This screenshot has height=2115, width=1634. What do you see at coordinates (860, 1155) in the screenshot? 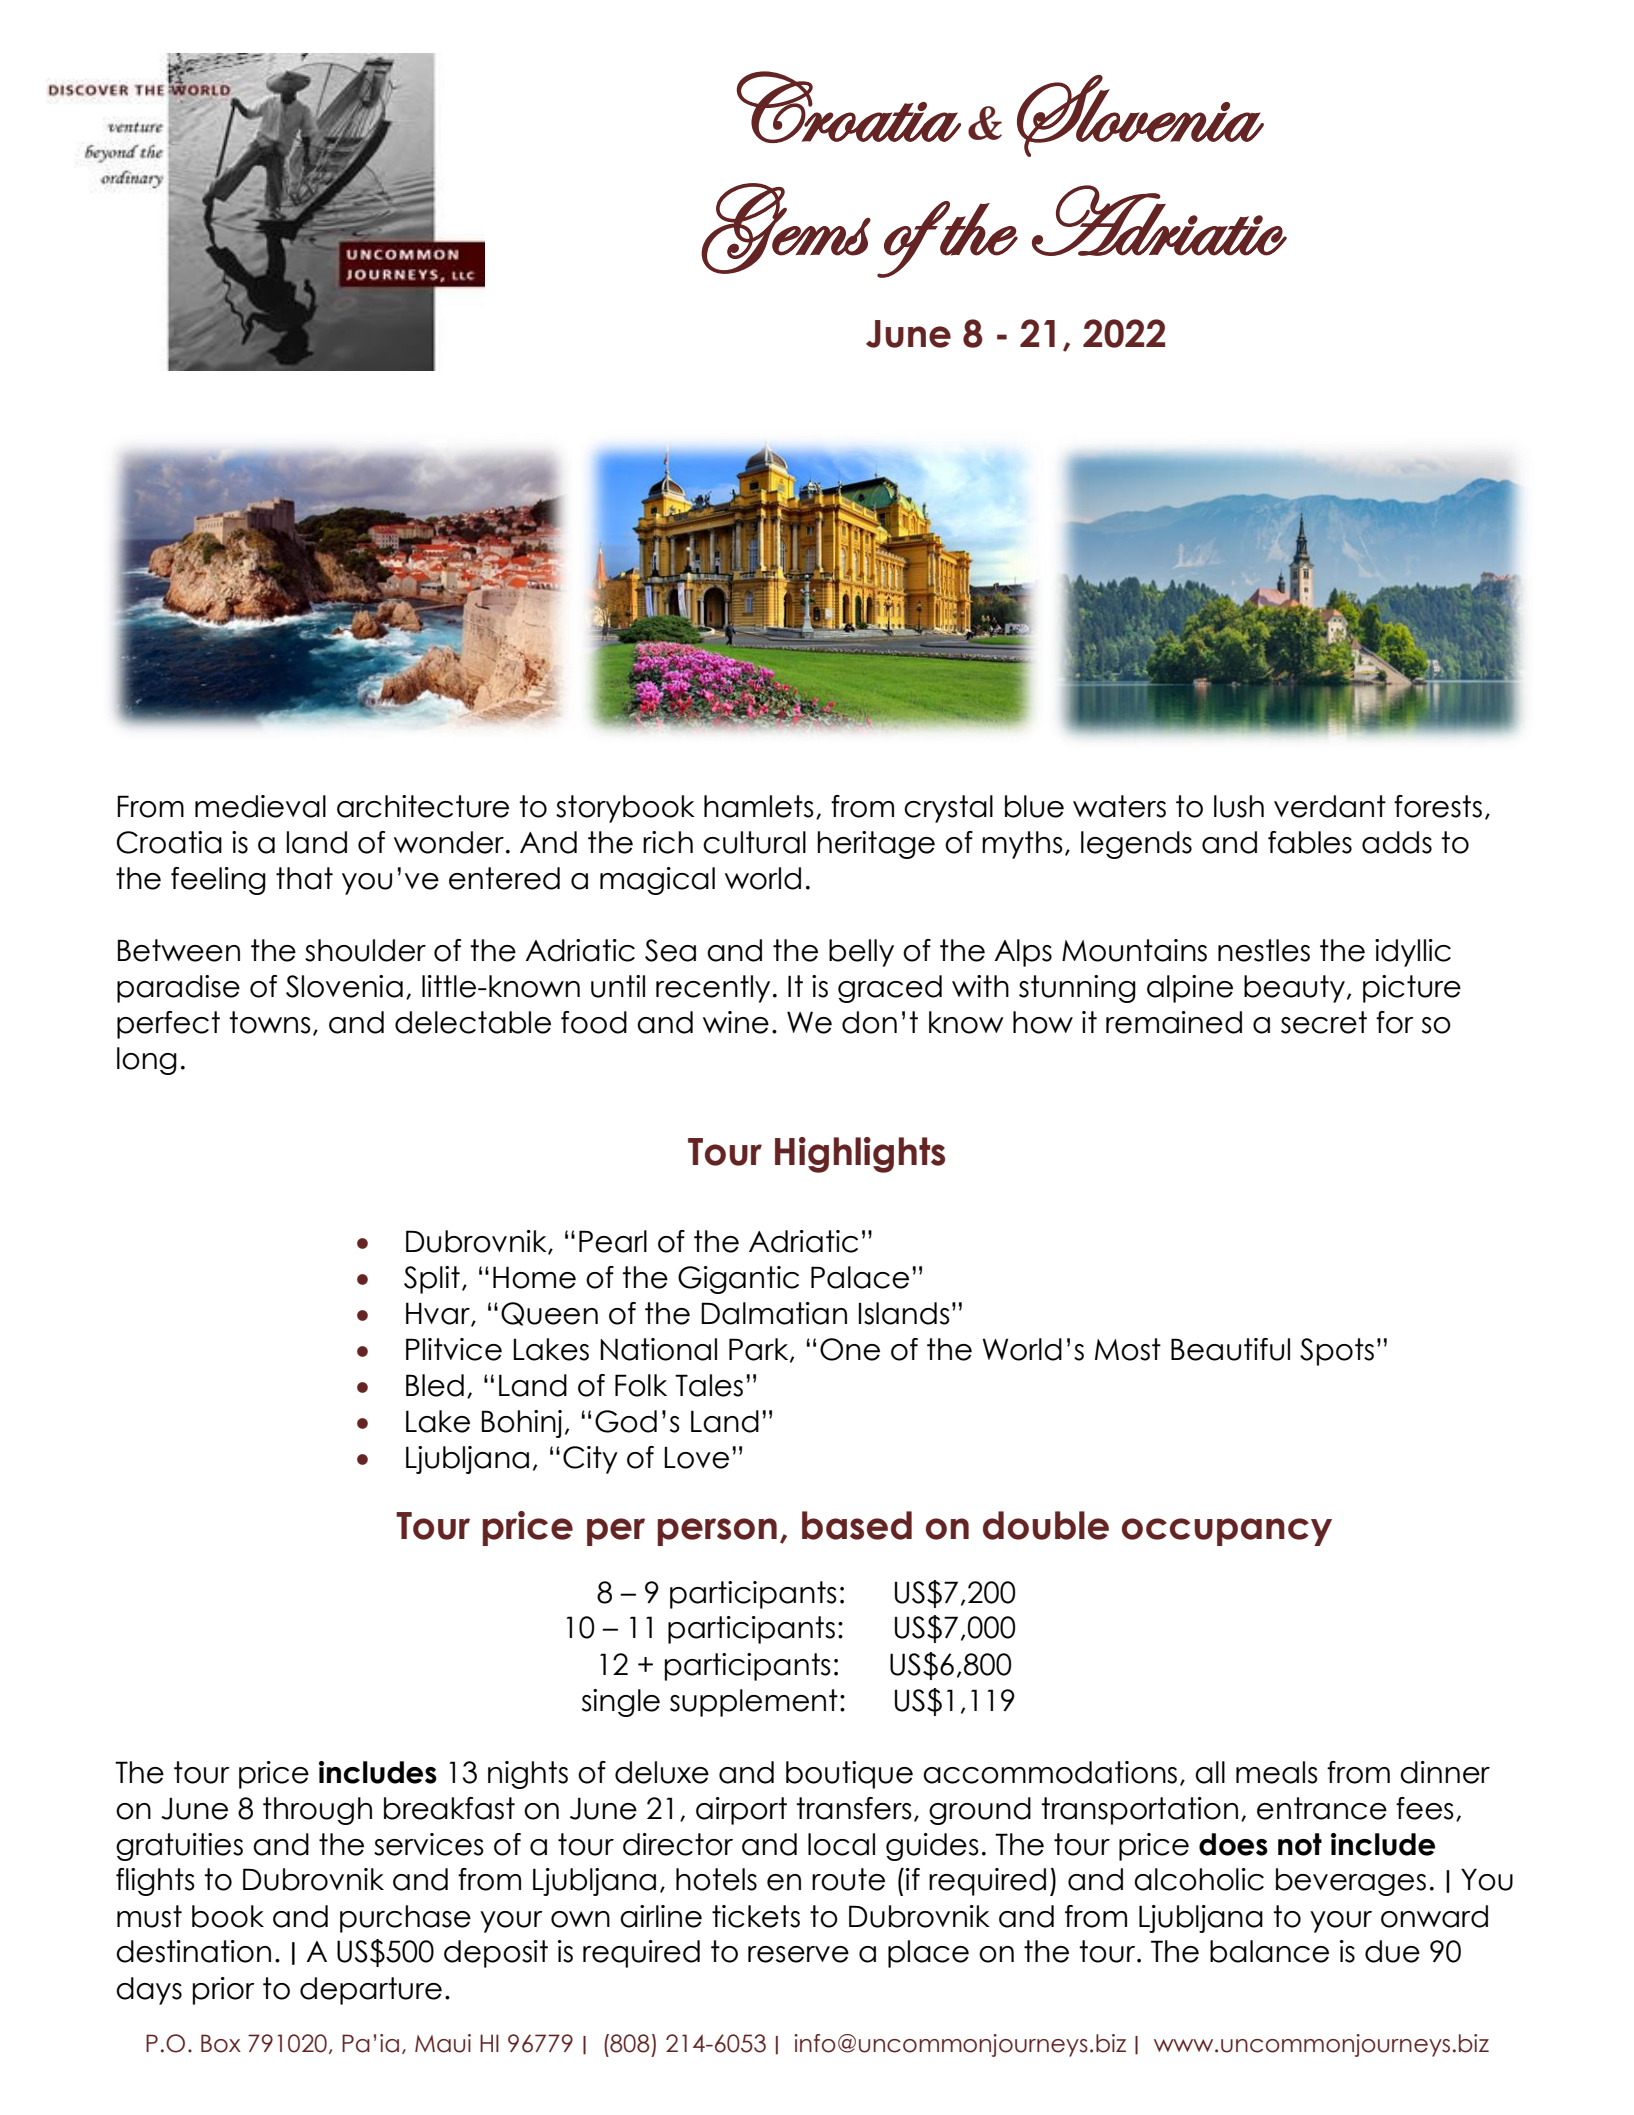
I see `Highlights` at bounding box center [860, 1155].
